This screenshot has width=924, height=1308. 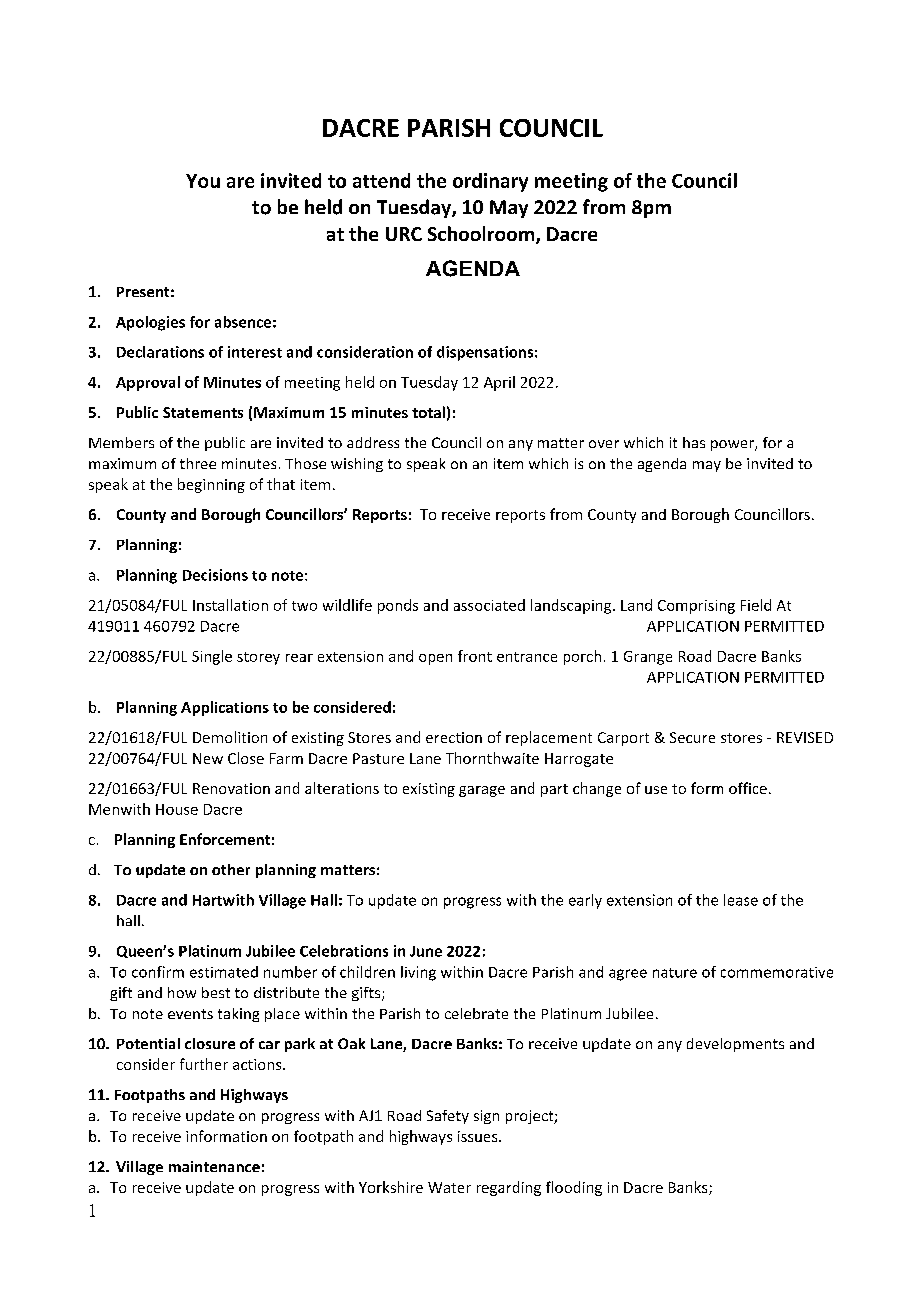 I want to click on You, so click(x=203, y=181).
